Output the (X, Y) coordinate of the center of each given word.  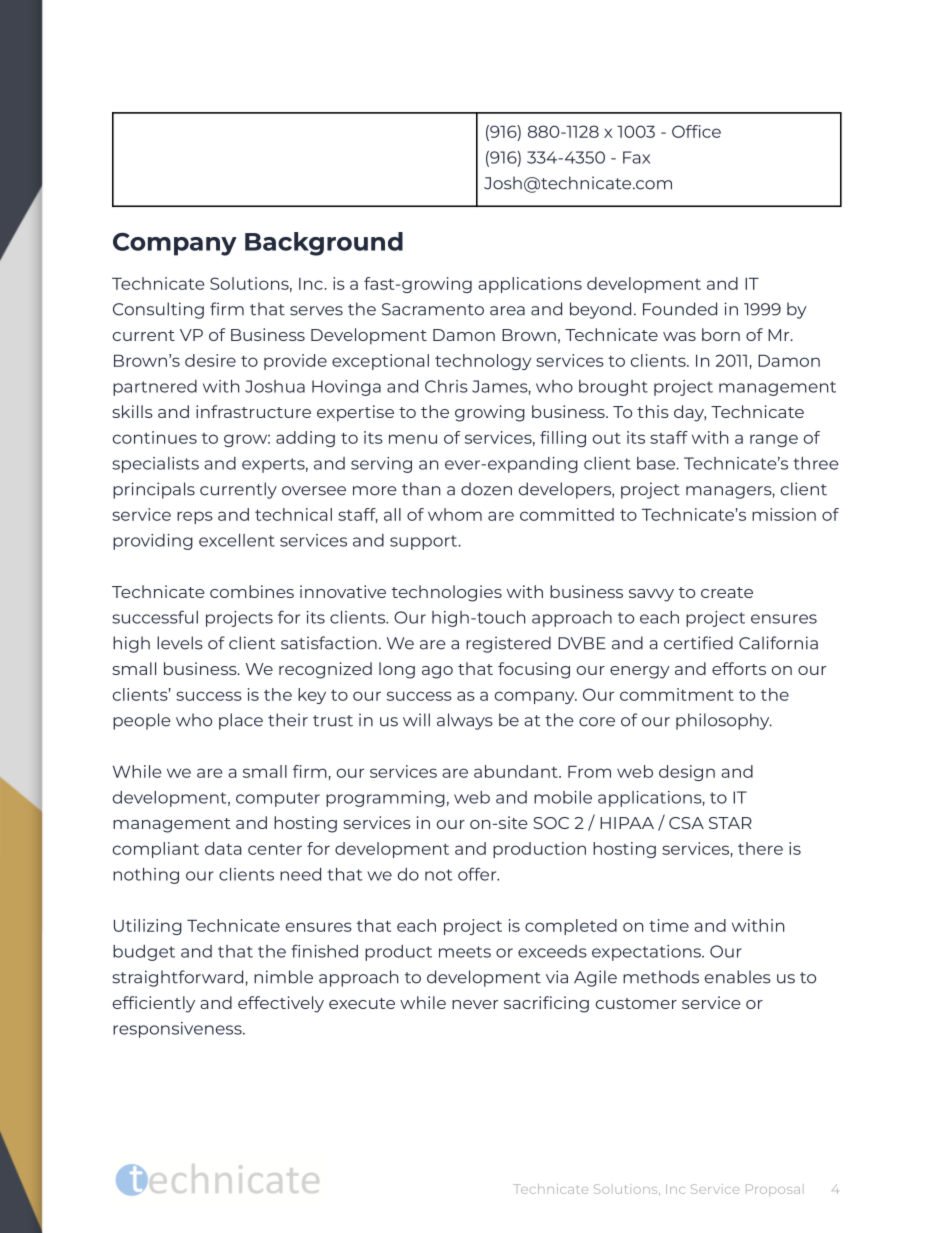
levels (180, 643)
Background (324, 244)
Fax (636, 157)
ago (437, 672)
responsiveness (178, 1030)
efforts (739, 668)
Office (696, 131)
